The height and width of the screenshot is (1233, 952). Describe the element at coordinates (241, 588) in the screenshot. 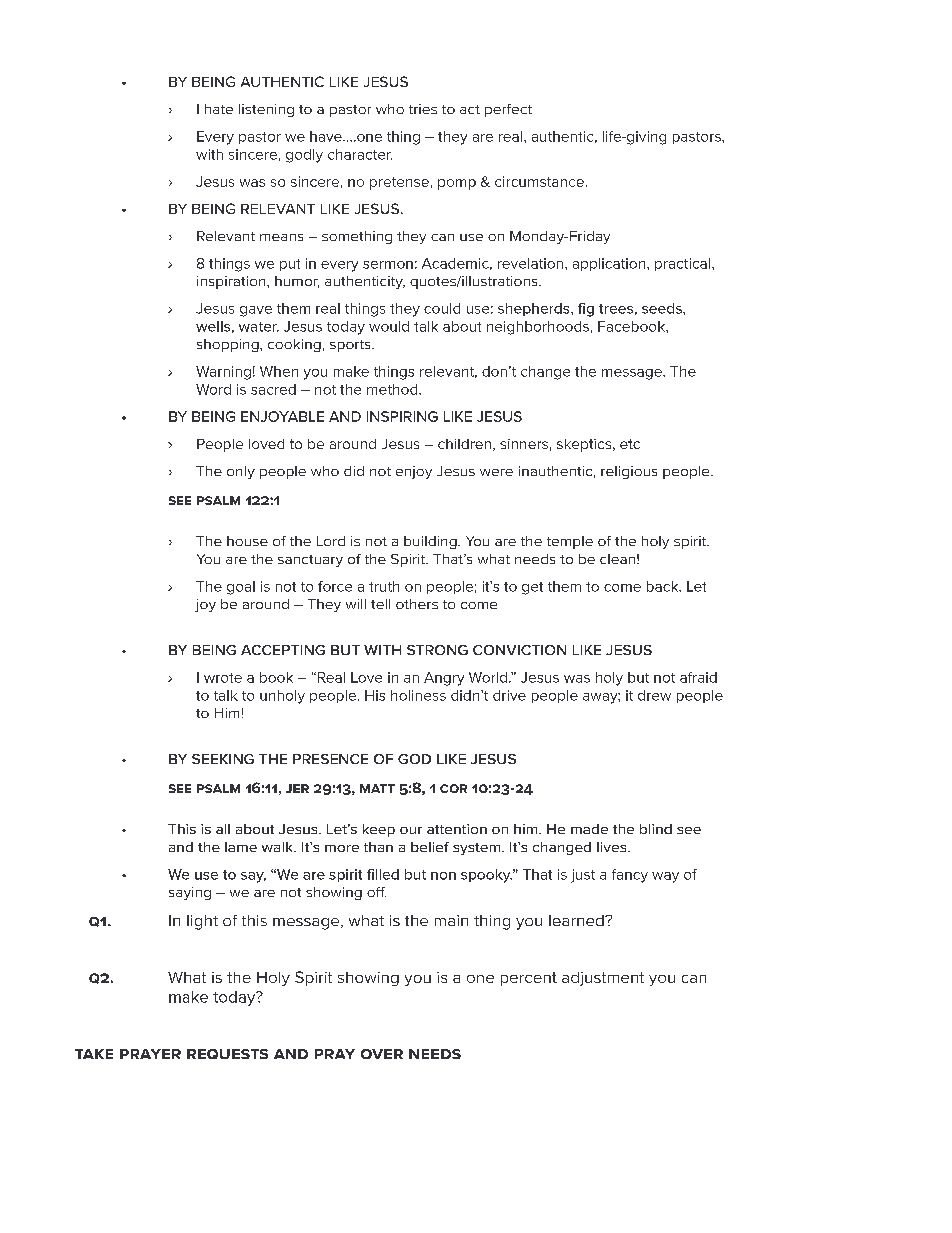

I see `goal` at that location.
